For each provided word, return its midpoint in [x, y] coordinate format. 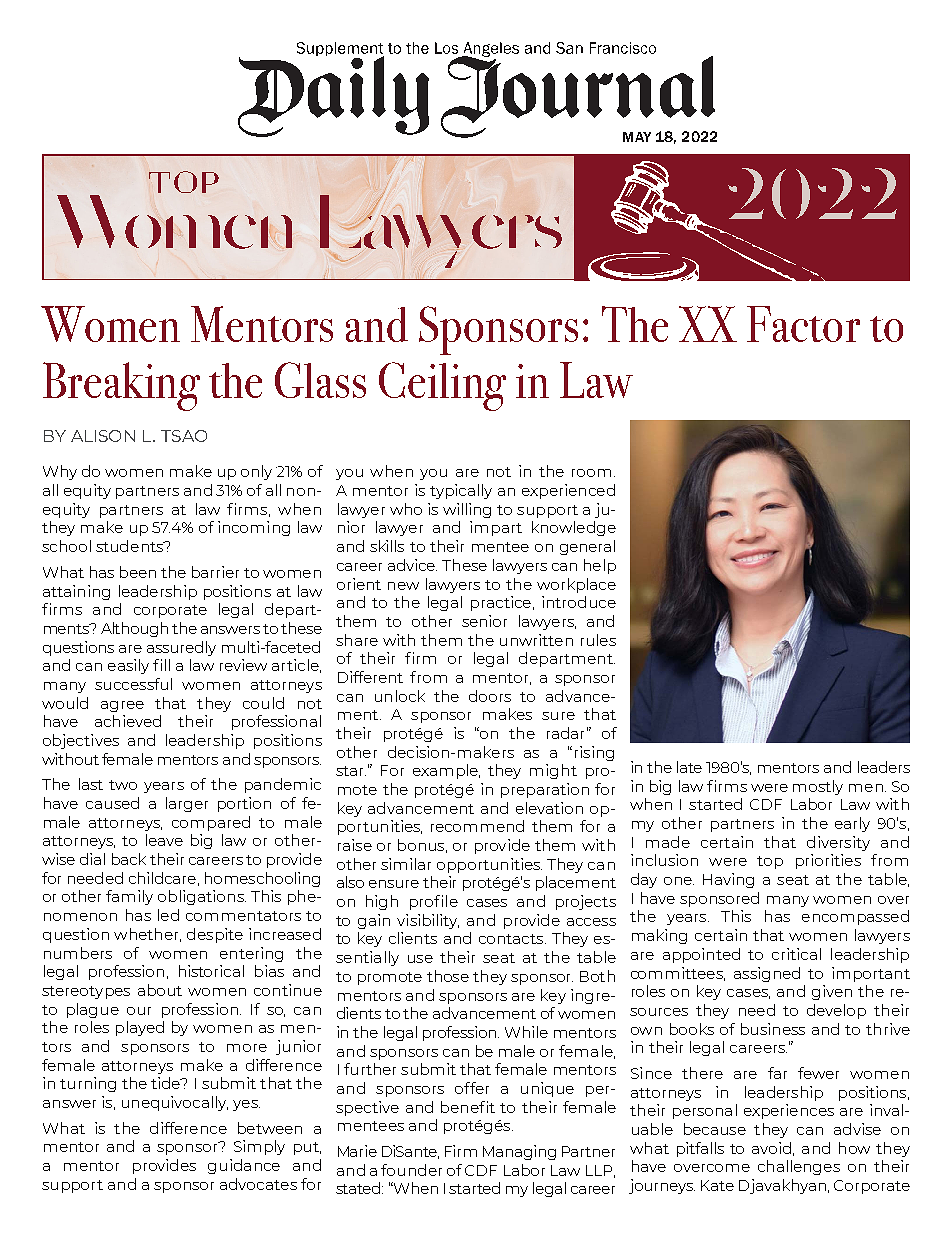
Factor [803, 324]
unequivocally [175, 1103]
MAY [637, 137]
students [131, 546]
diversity [838, 843]
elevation [549, 808]
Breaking [121, 386]
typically [461, 491]
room [591, 473]
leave [164, 840]
